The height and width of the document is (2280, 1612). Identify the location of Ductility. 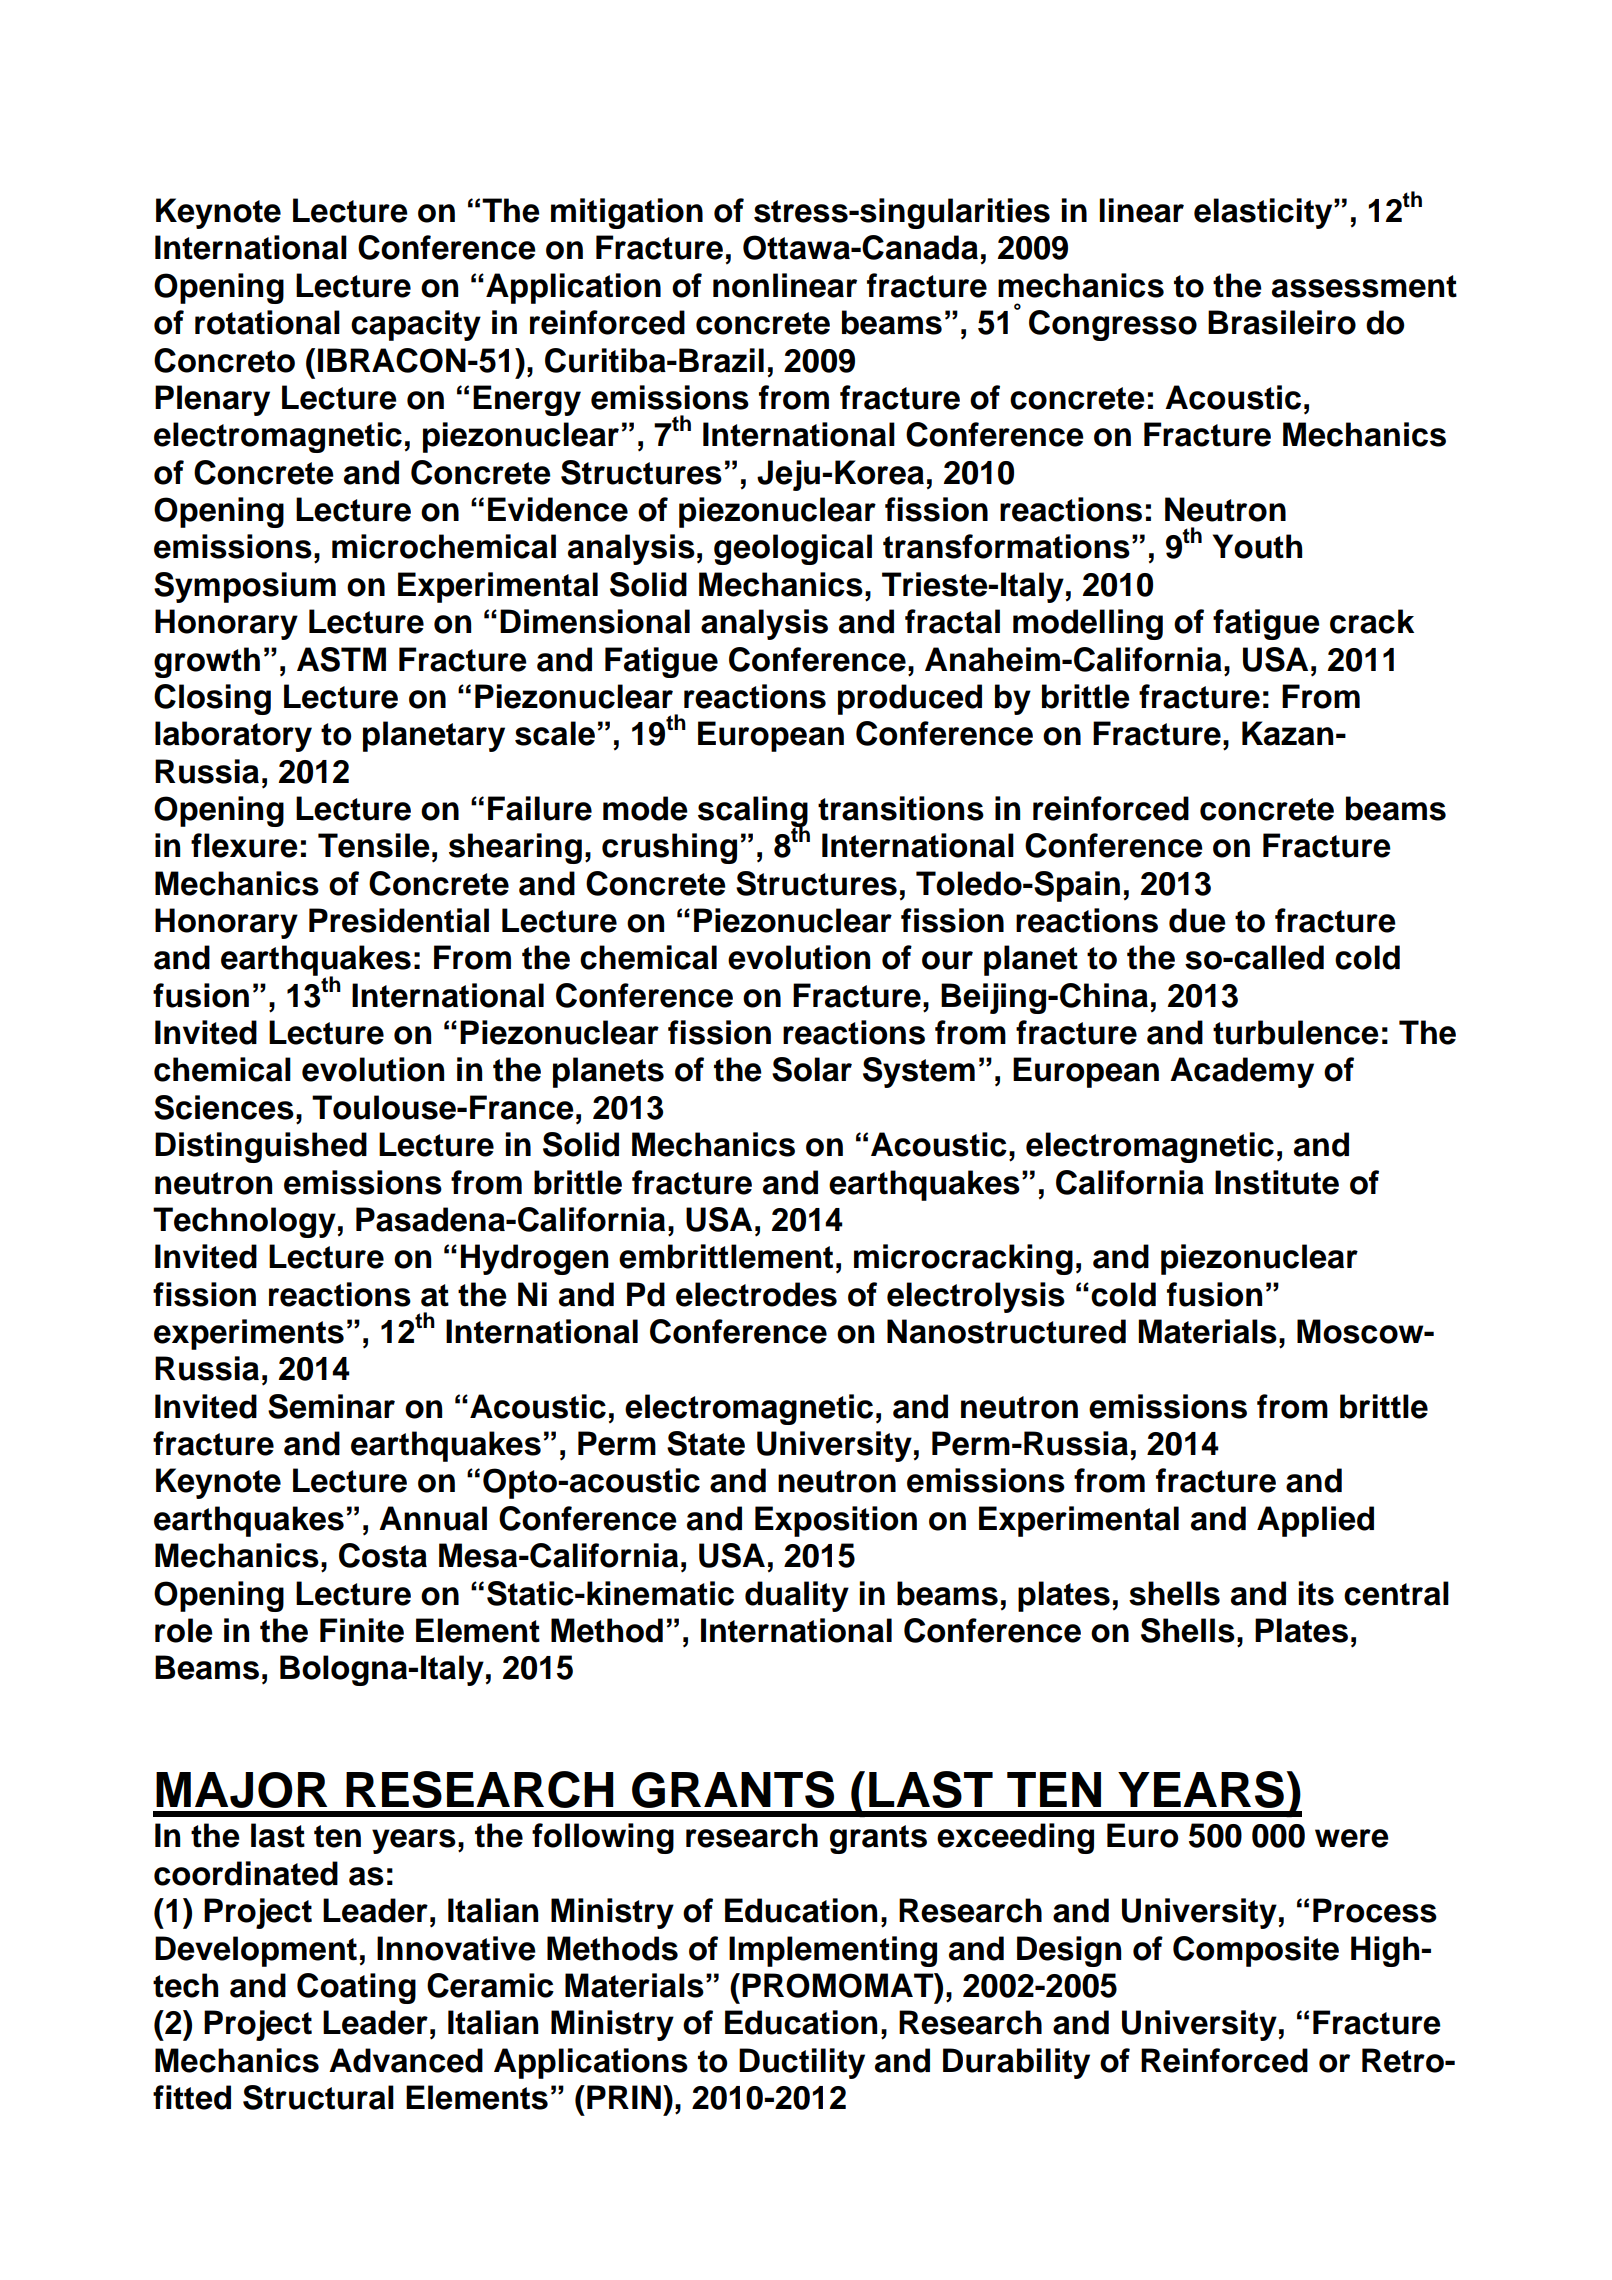
(802, 2063).
